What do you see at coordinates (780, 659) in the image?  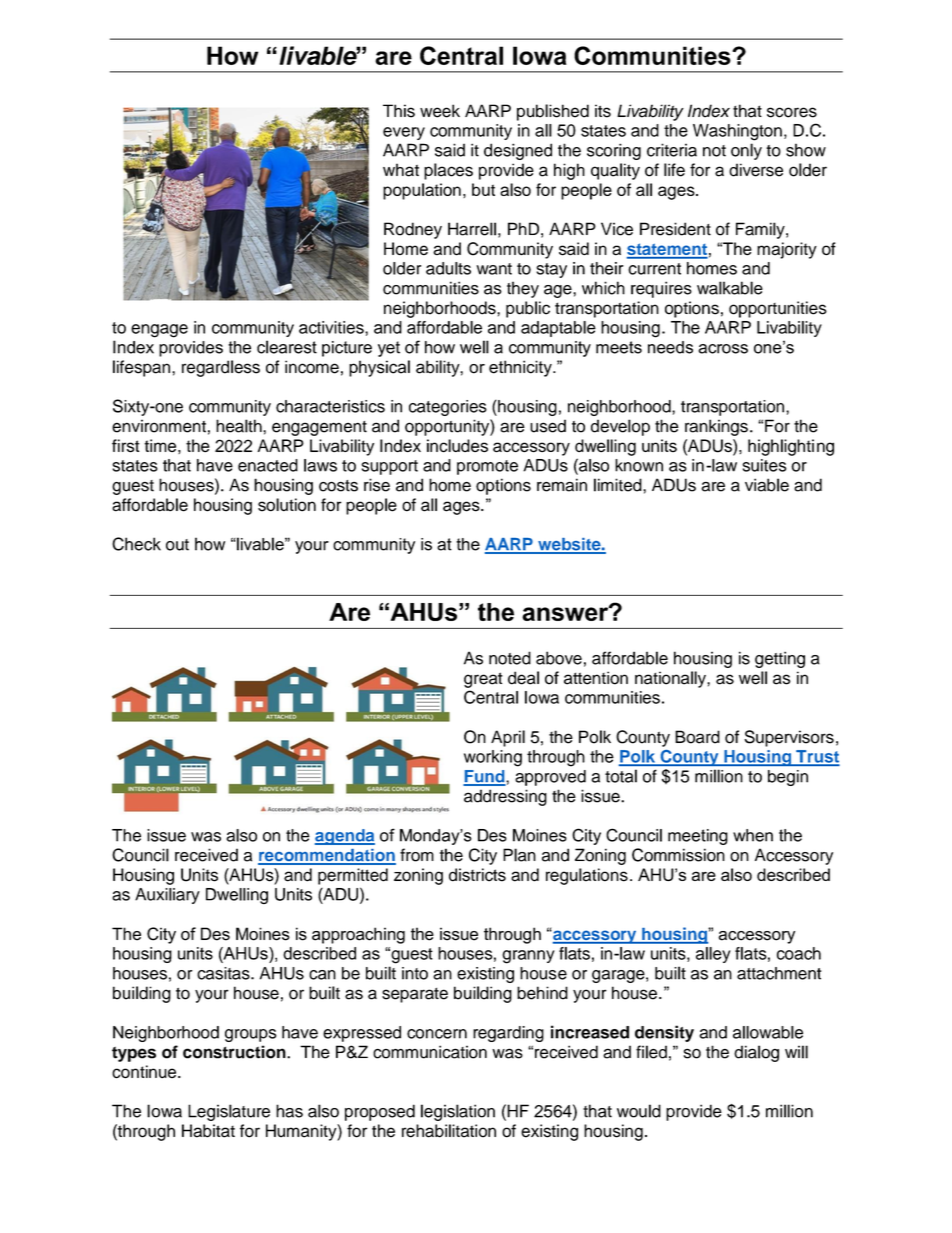 I see `getting` at bounding box center [780, 659].
